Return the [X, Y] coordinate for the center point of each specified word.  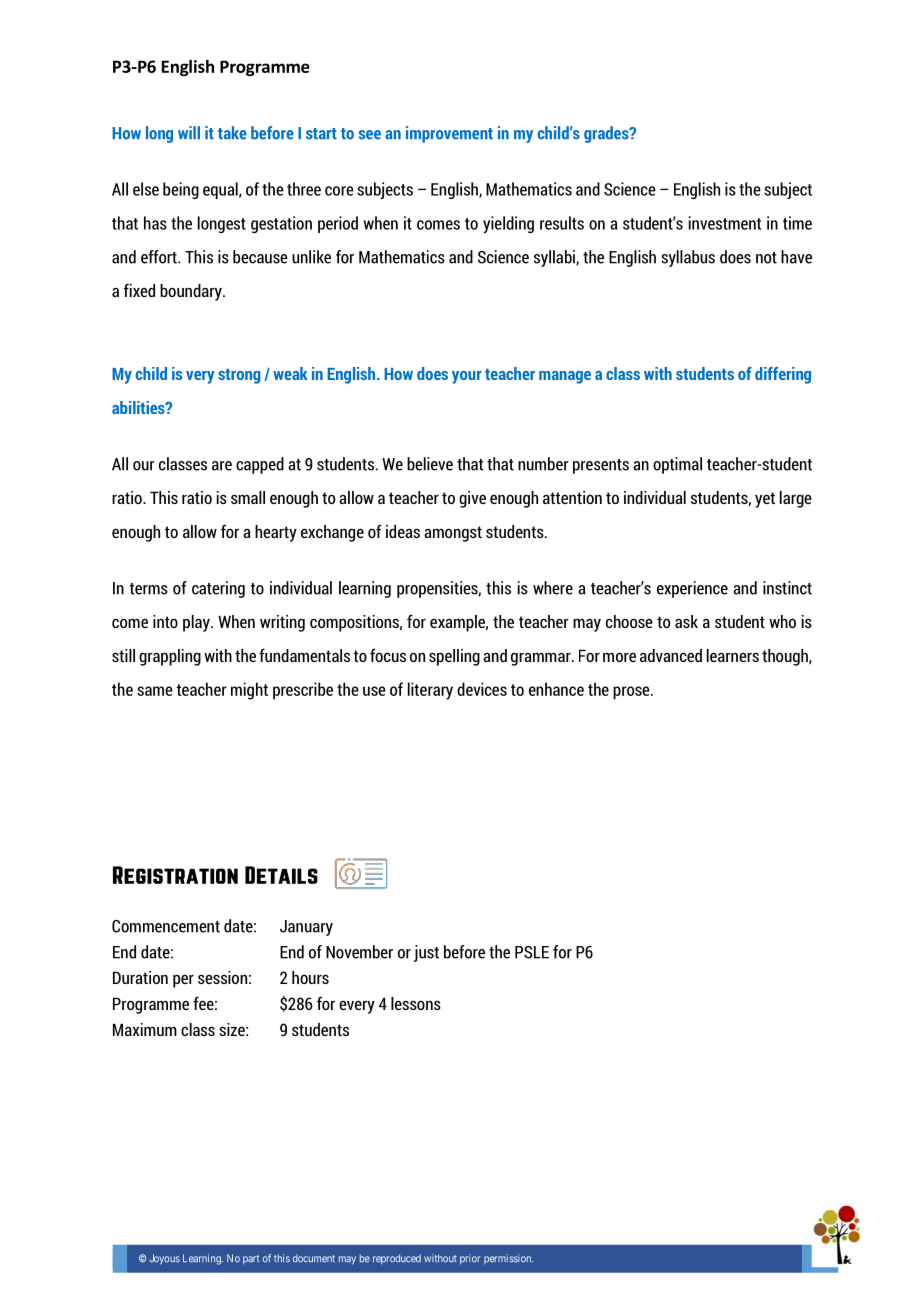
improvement [449, 134]
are [222, 466]
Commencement [166, 926]
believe [430, 464]
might [249, 691]
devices [482, 689]
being [181, 190]
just [426, 953]
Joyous [165, 1259]
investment [725, 223]
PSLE [532, 952]
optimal [677, 465]
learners [733, 655]
